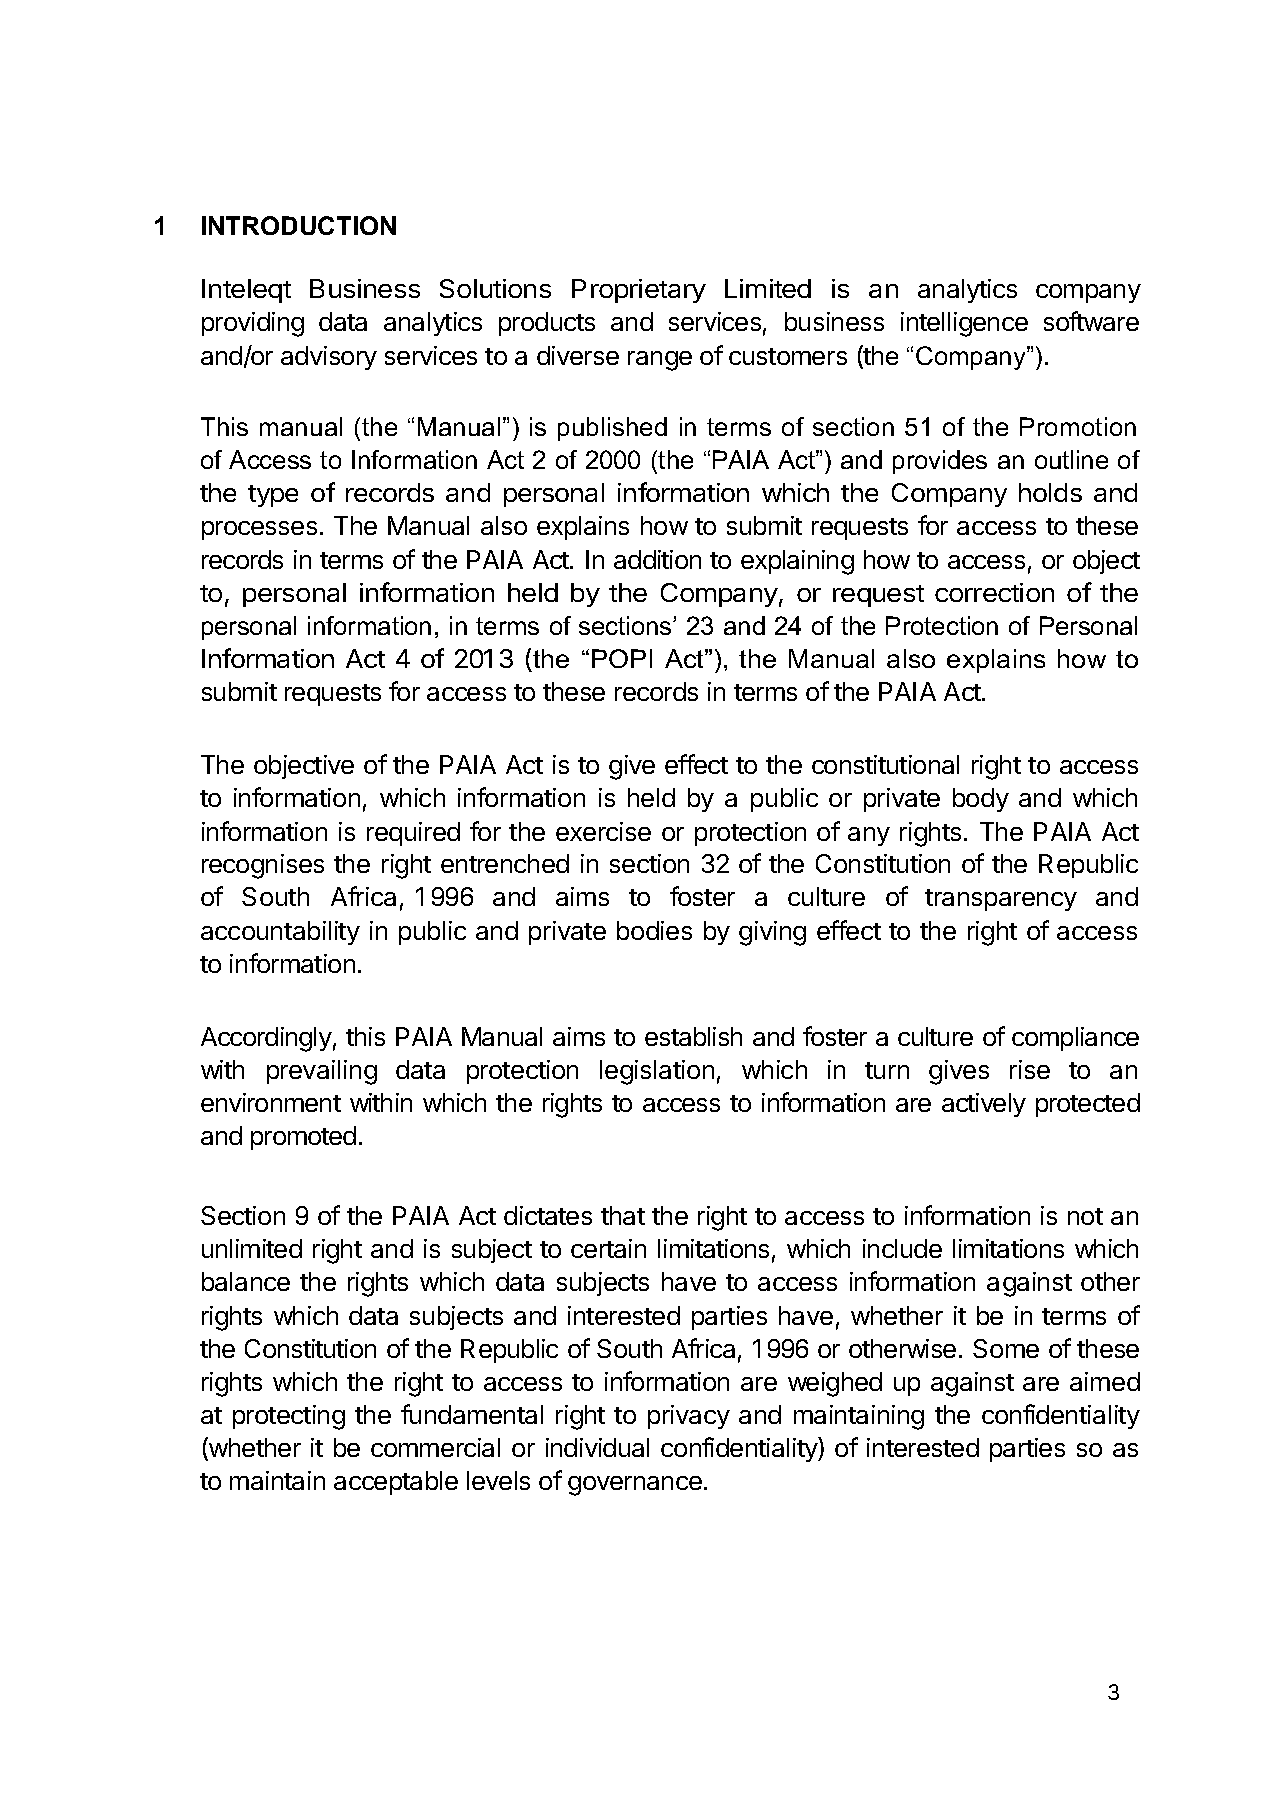 Image resolution: width=1281 pixels, height=1811 pixels. What do you see at coordinates (639, 291) in the image?
I see `Proprietary` at bounding box center [639, 291].
